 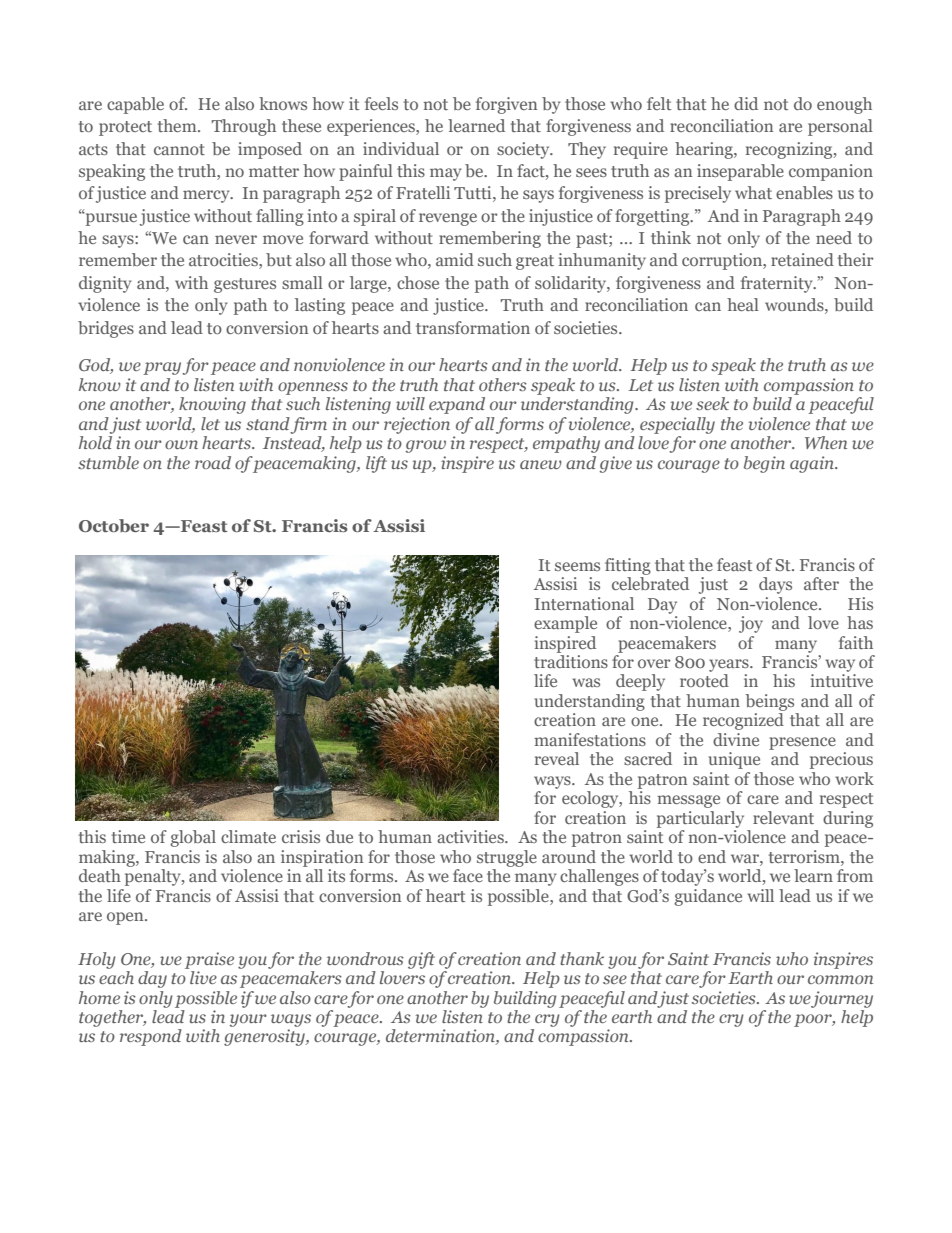 I want to click on society, so click(x=524, y=150).
